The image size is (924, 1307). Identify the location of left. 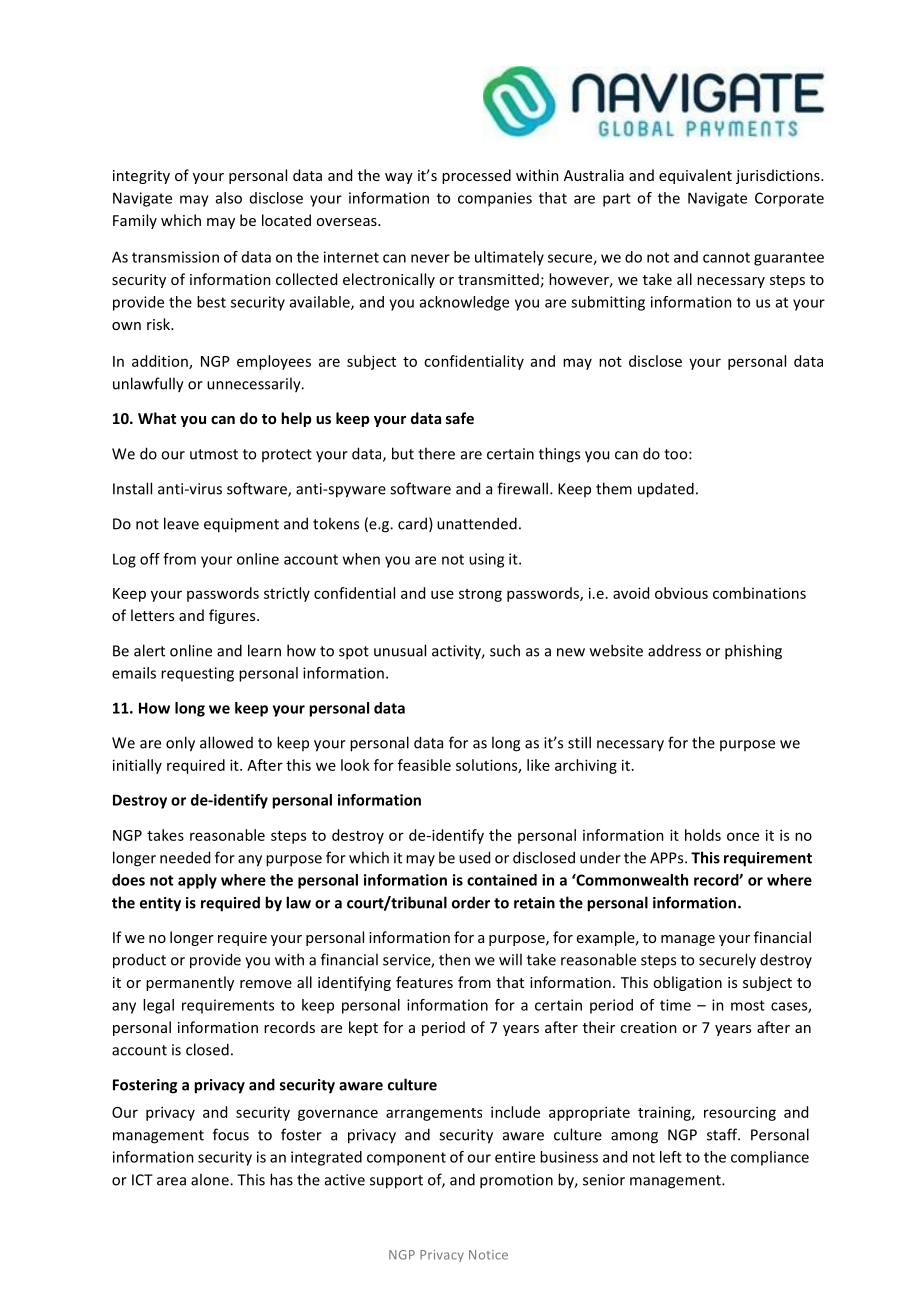
(671, 1157).
